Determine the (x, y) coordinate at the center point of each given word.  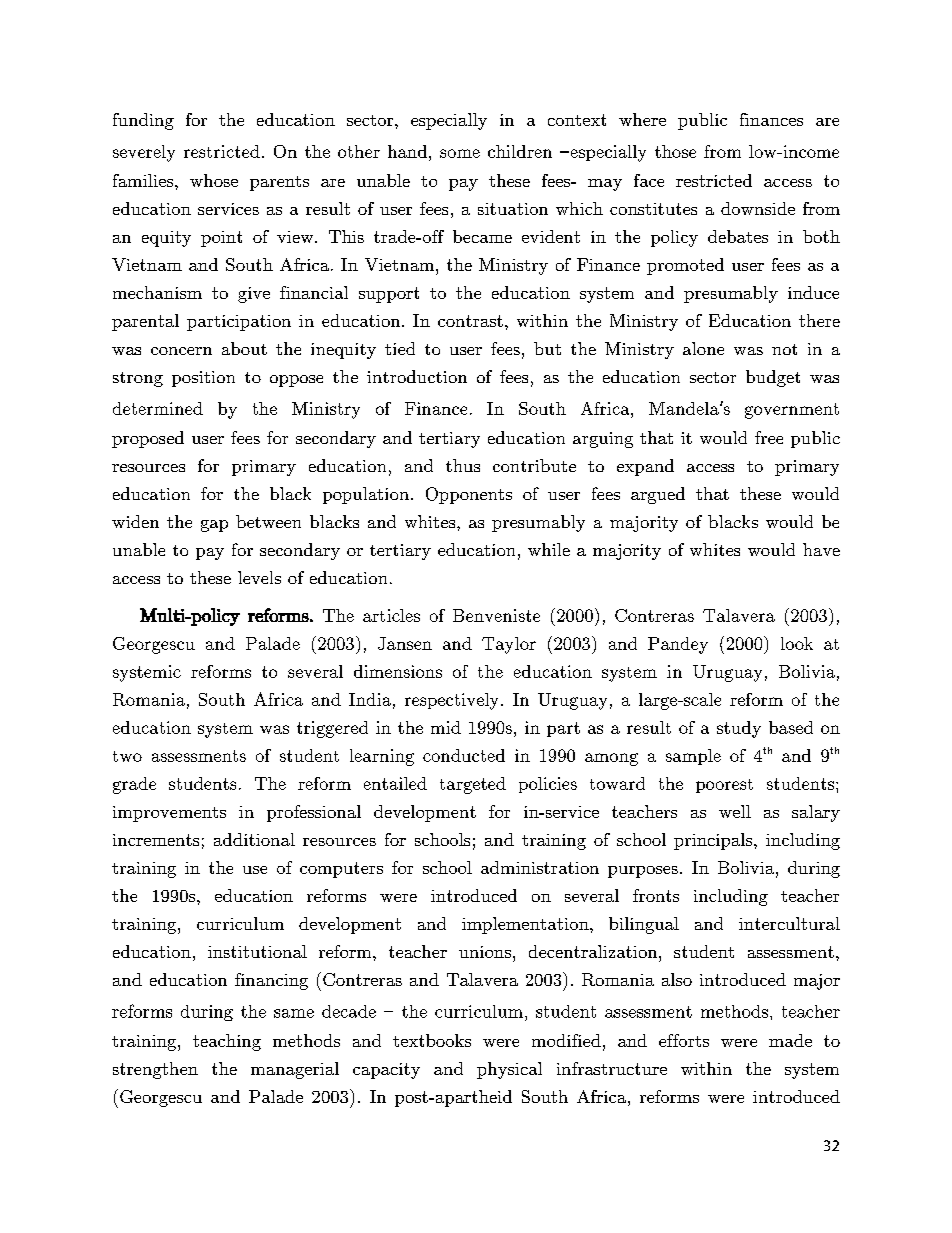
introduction (417, 376)
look (797, 643)
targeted (473, 785)
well (735, 811)
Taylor (509, 645)
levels (259, 577)
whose (214, 180)
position (203, 379)
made (790, 1040)
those (675, 151)
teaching (227, 1042)
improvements (169, 814)
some (460, 153)
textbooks (432, 1040)
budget (773, 378)
